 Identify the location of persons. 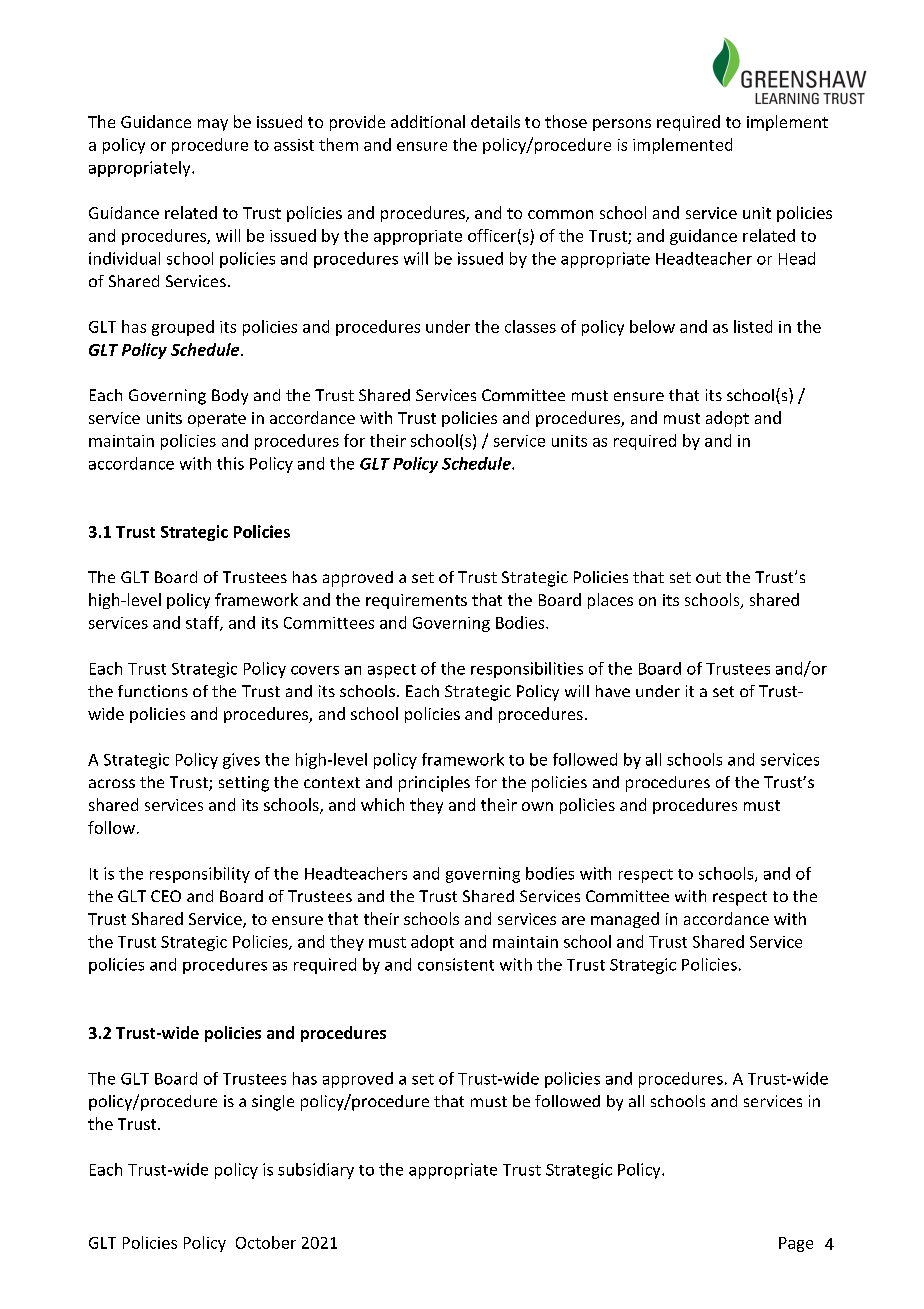
(622, 125).
